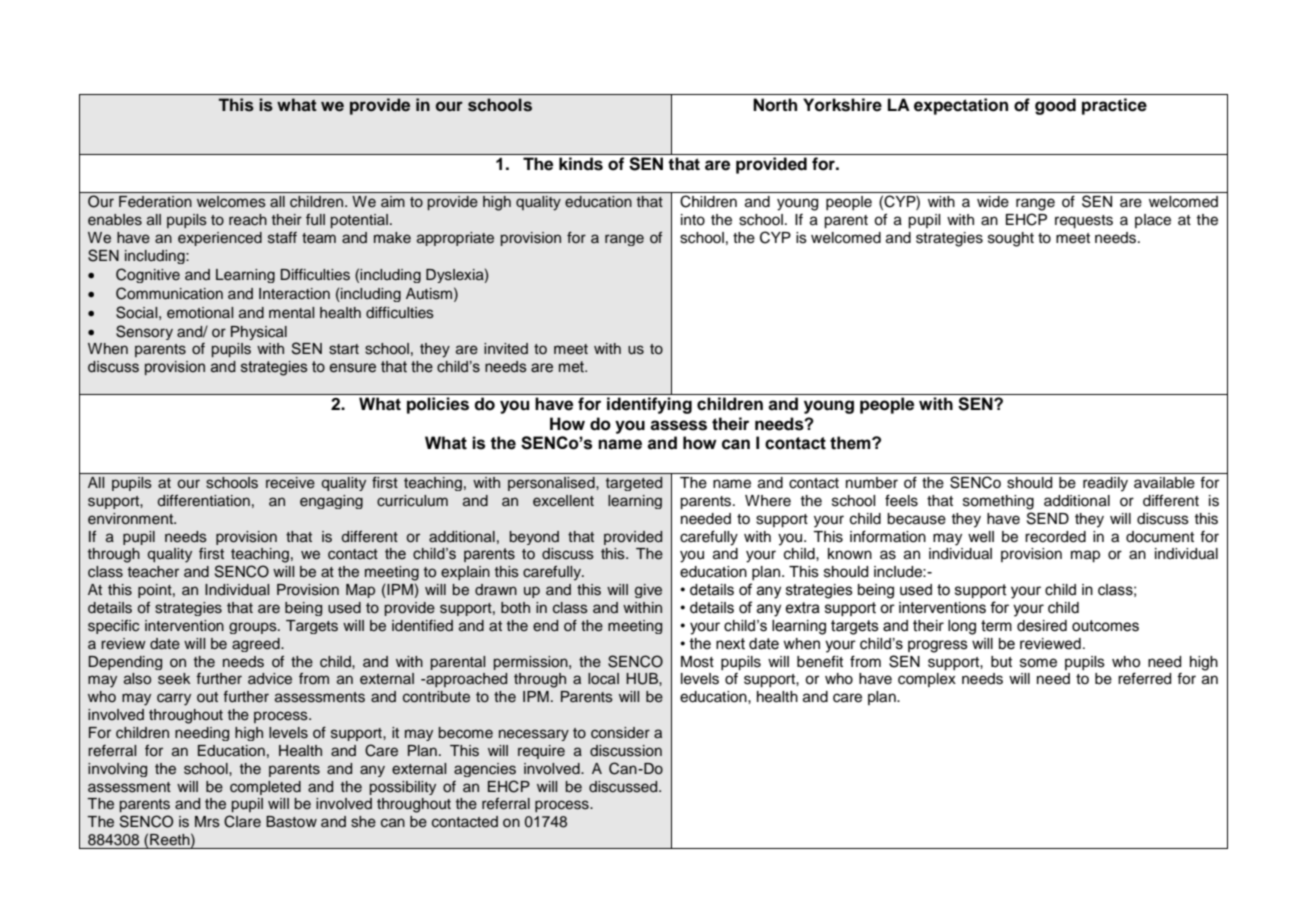 The image size is (1308, 924). What do you see at coordinates (265, 788) in the document?
I see `completed` at bounding box center [265, 788].
